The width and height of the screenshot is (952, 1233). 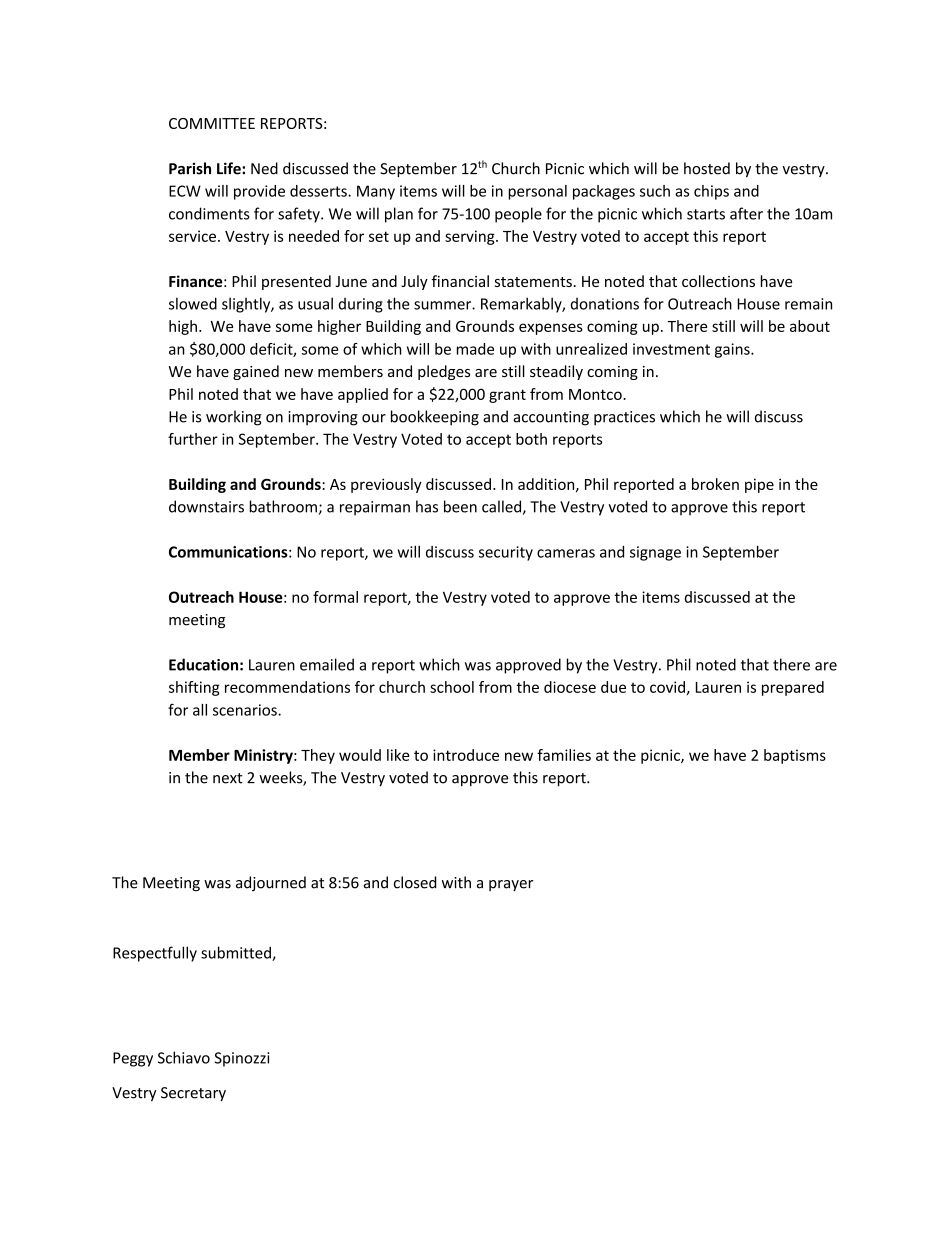 What do you see at coordinates (537, 192) in the screenshot?
I see `personal` at bounding box center [537, 192].
